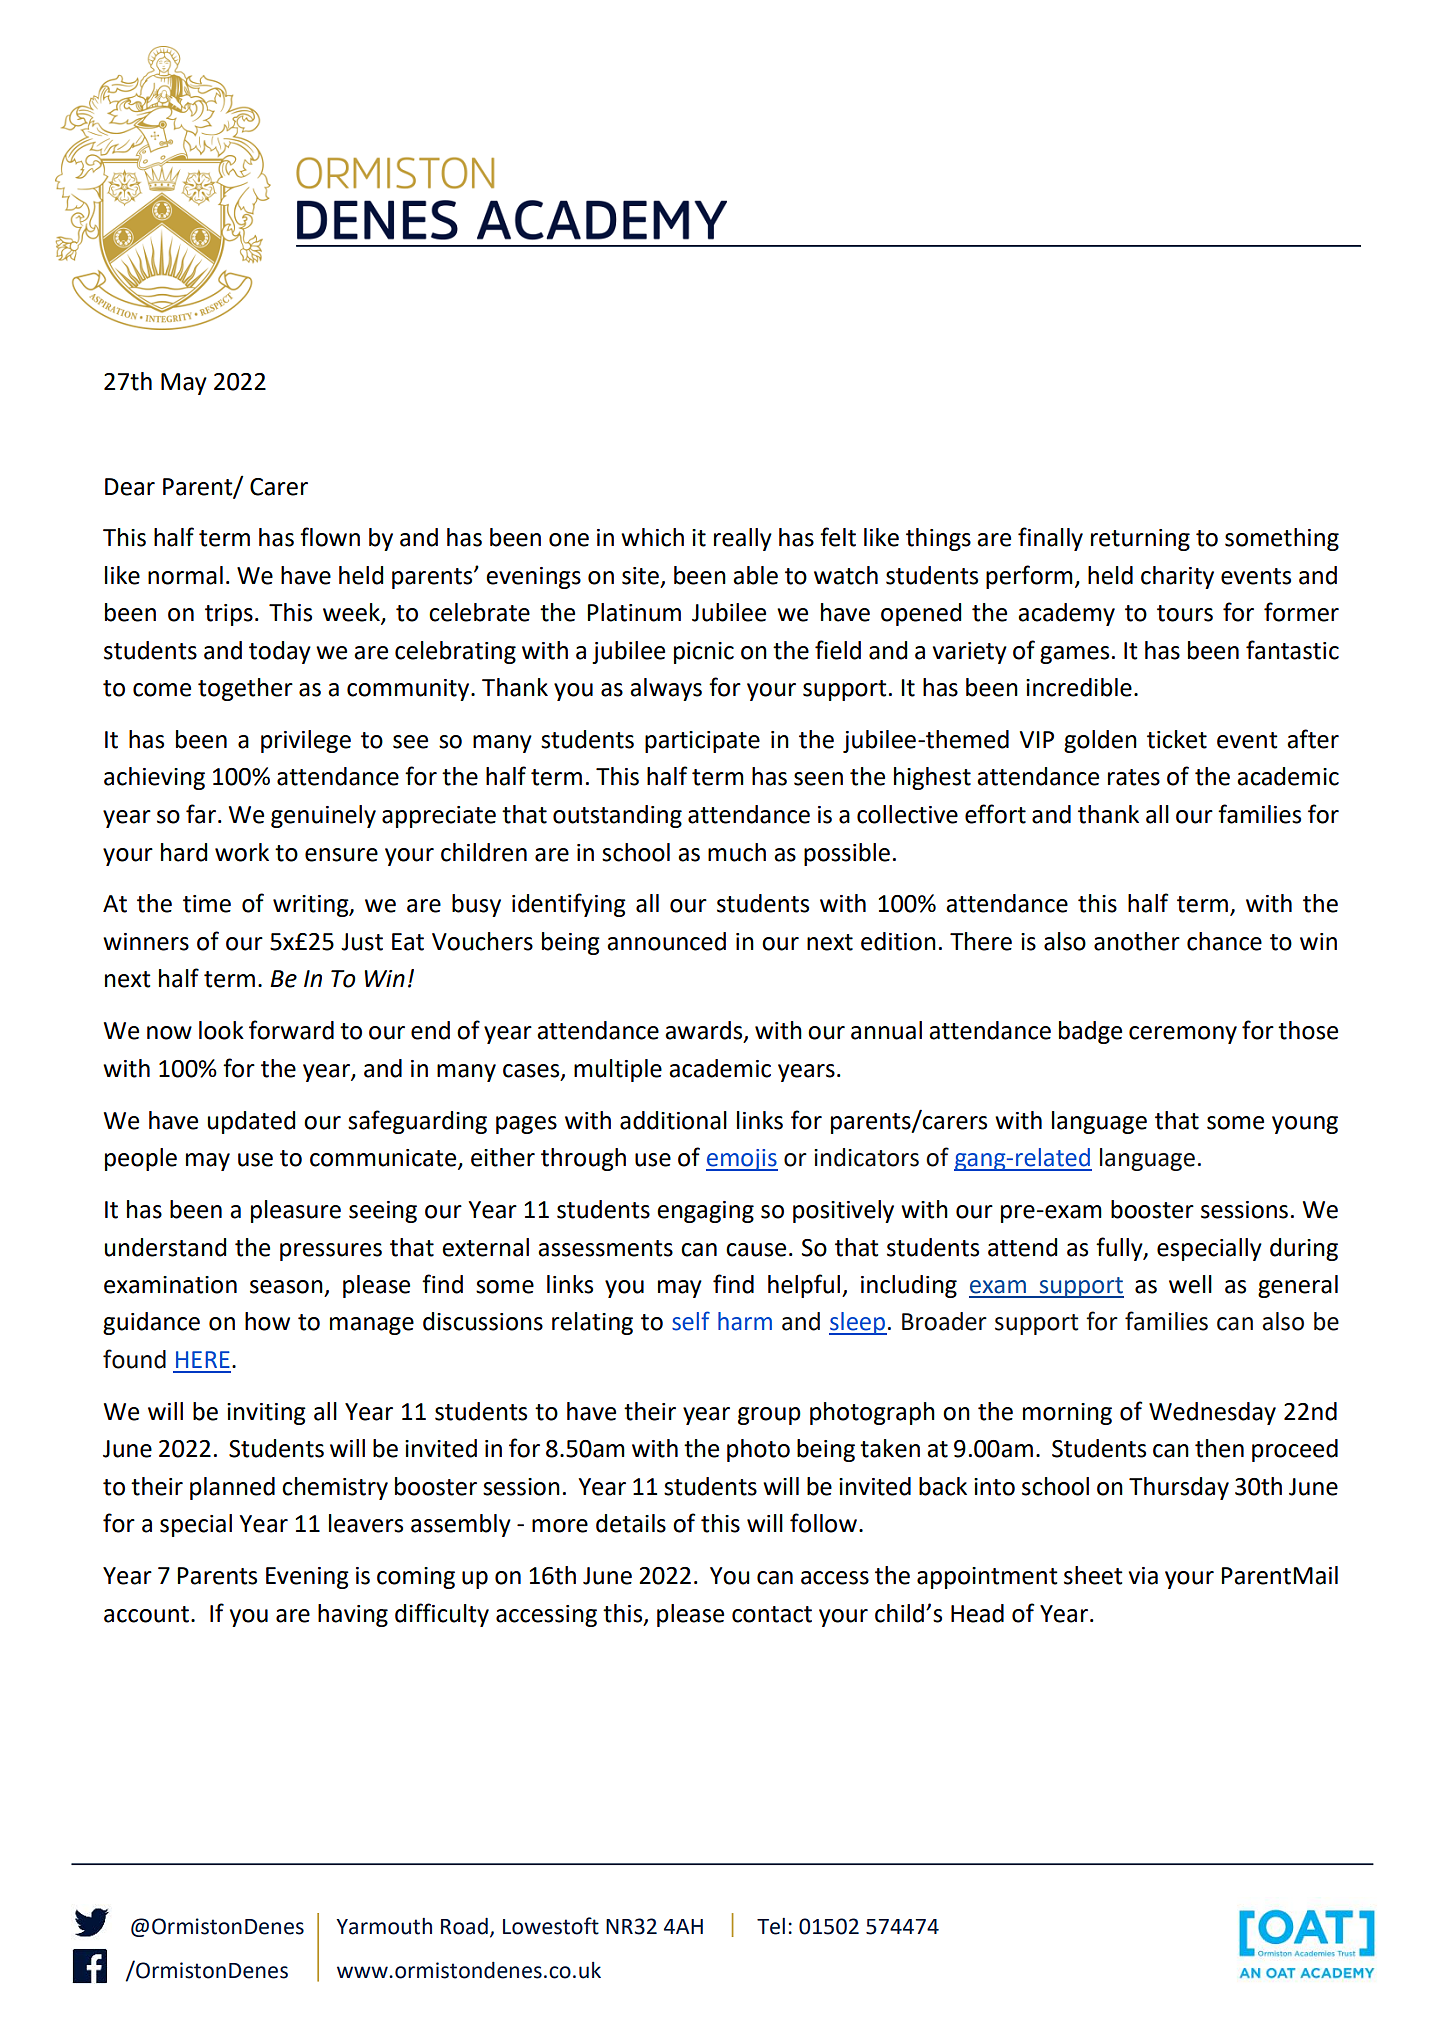 The width and height of the document is (1442, 2041). What do you see at coordinates (1137, 941) in the document?
I see `another` at bounding box center [1137, 941].
